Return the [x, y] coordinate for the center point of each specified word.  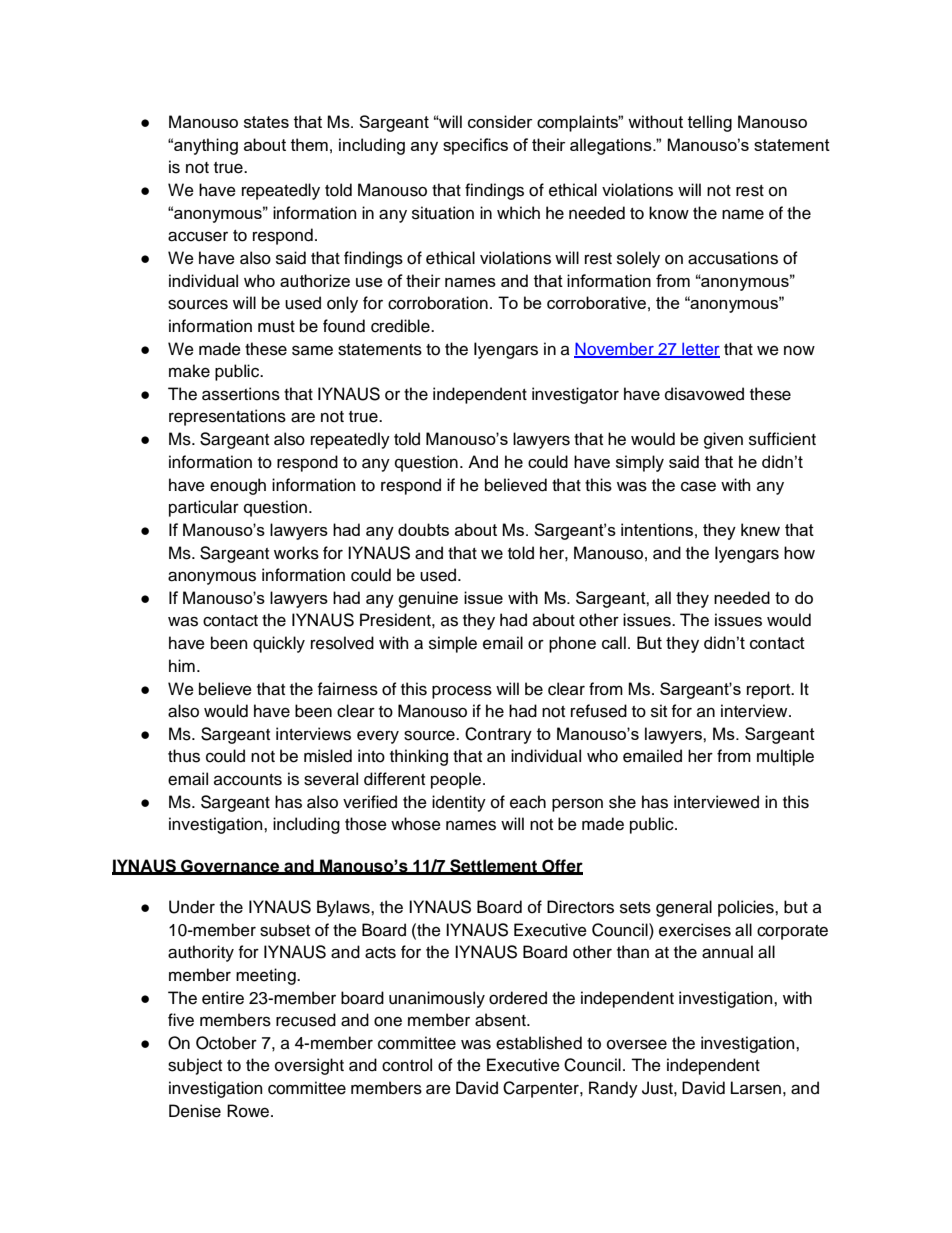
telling [710, 123]
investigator [575, 395]
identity [459, 803]
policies [747, 908]
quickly [279, 644]
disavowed [704, 394]
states [266, 122]
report [770, 691]
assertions [241, 394]
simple [453, 644]
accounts [248, 780]
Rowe [249, 1111]
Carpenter [542, 1089]
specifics [475, 146]
